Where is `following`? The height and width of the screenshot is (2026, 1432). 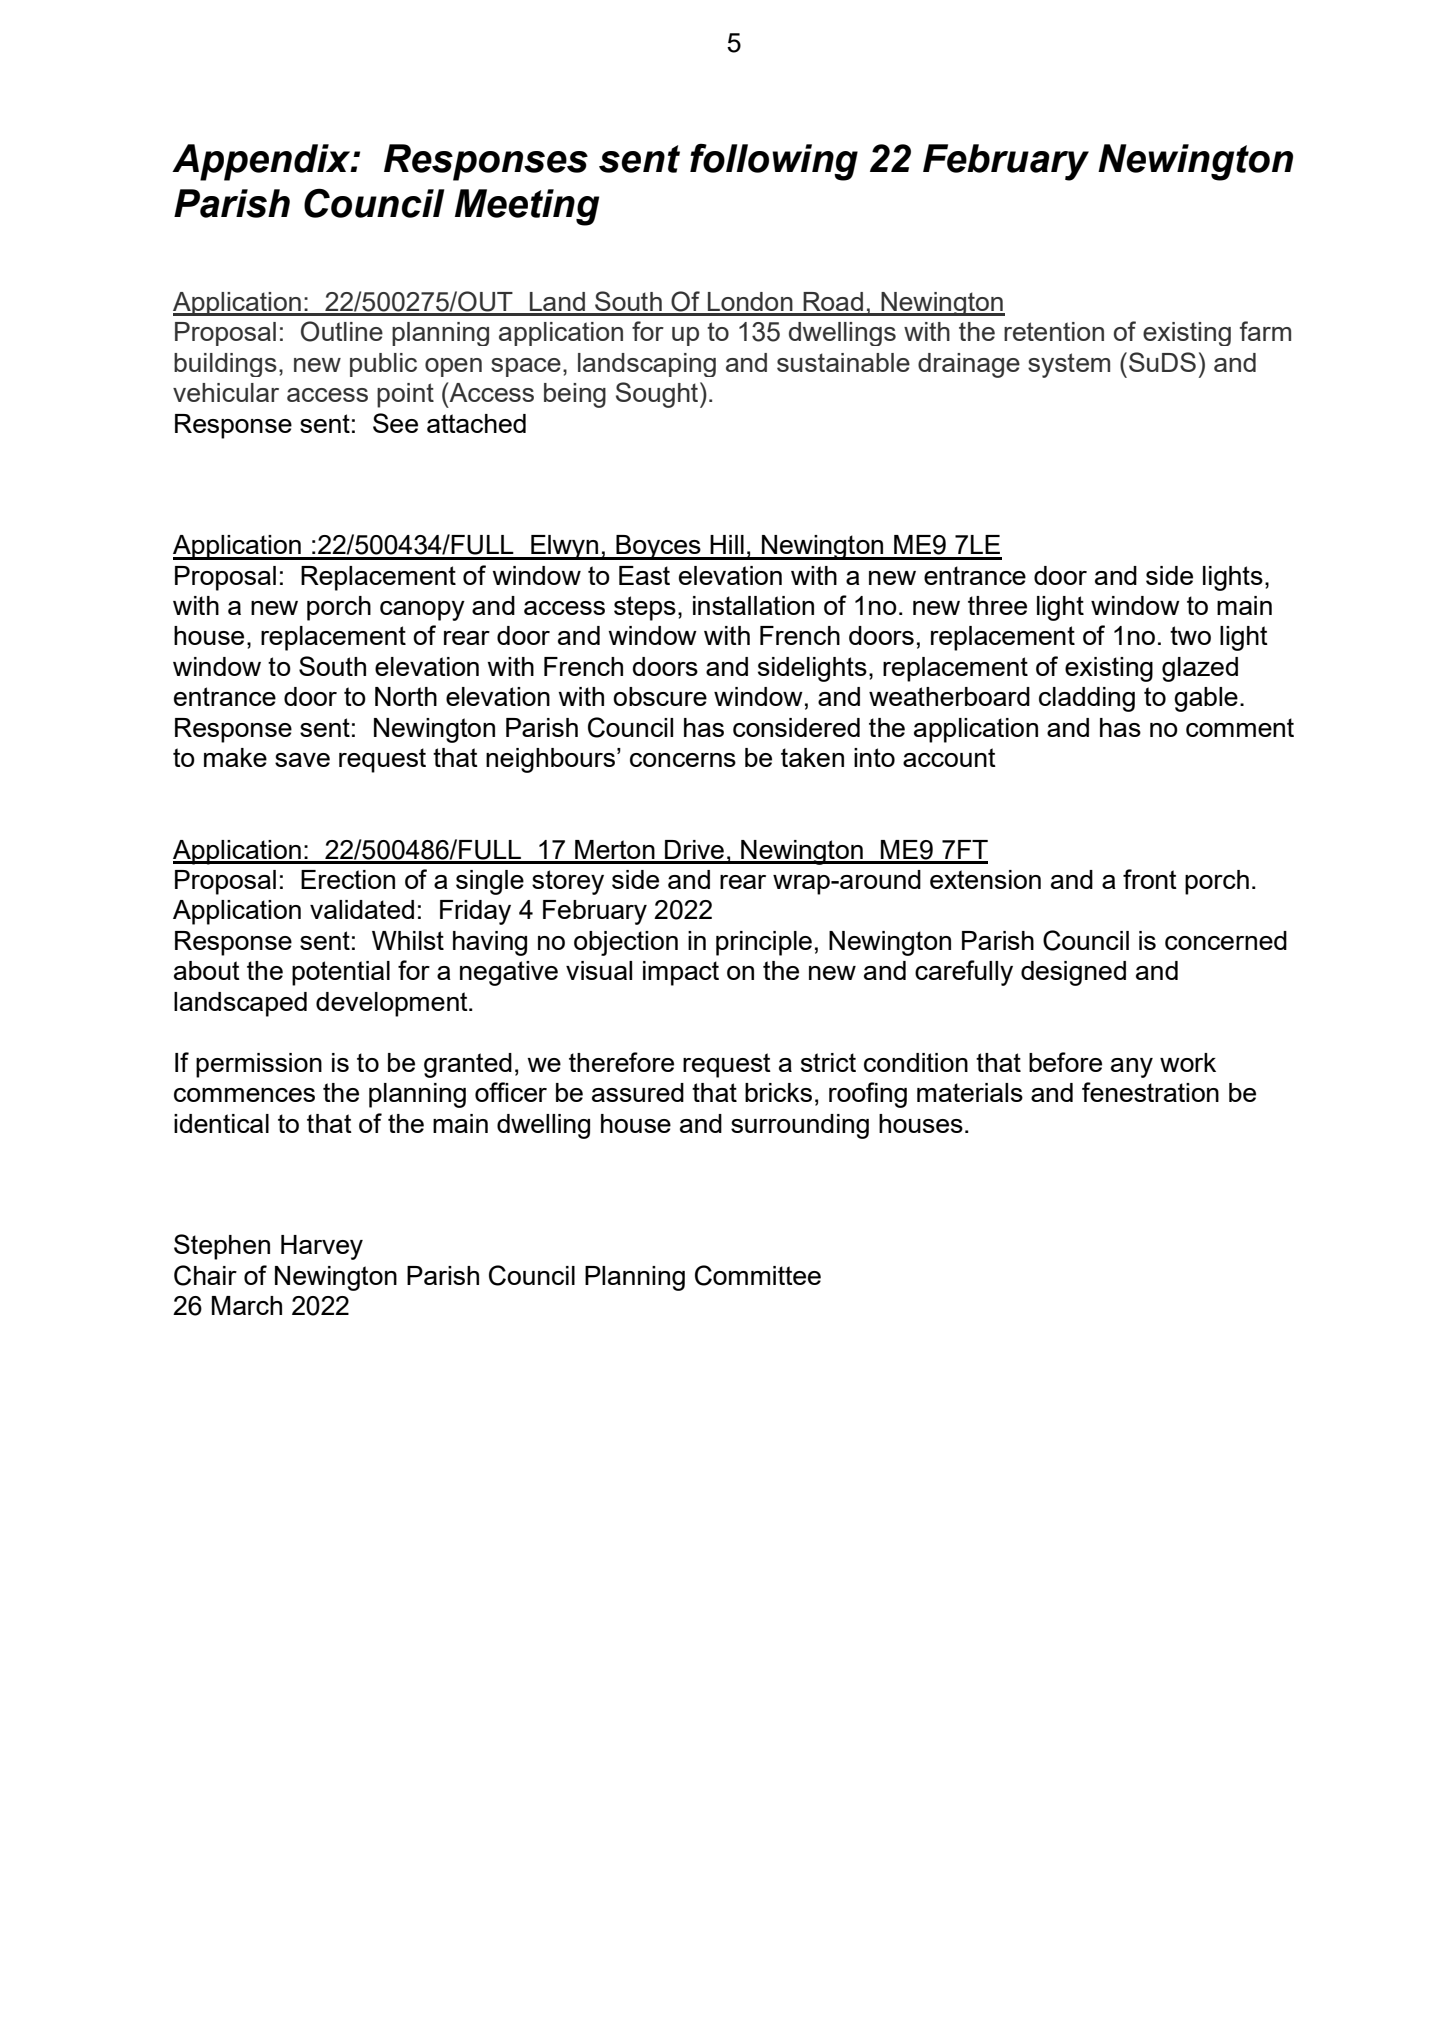
following is located at coordinates (774, 162).
